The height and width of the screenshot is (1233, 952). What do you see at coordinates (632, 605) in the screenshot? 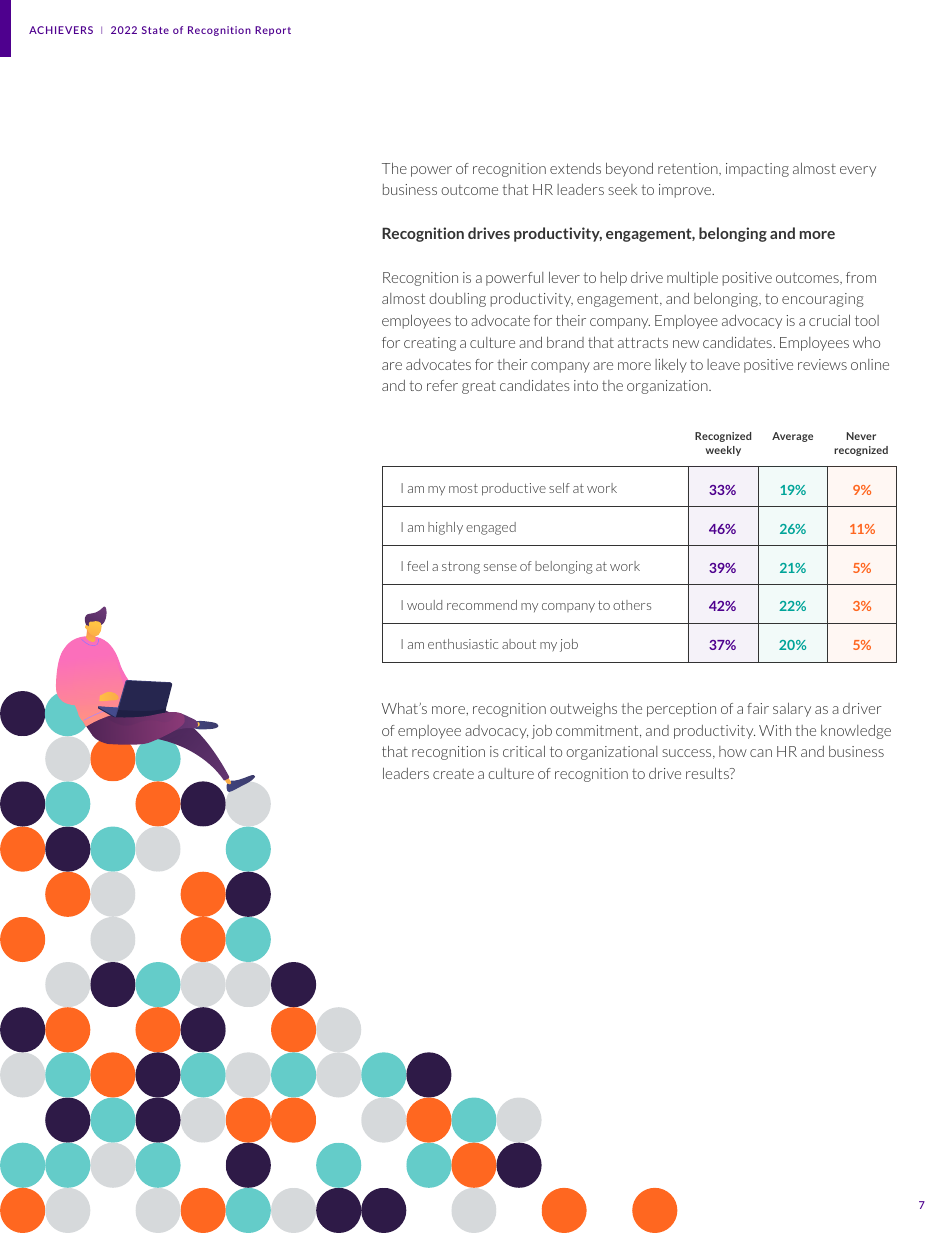
I see `others` at bounding box center [632, 605].
